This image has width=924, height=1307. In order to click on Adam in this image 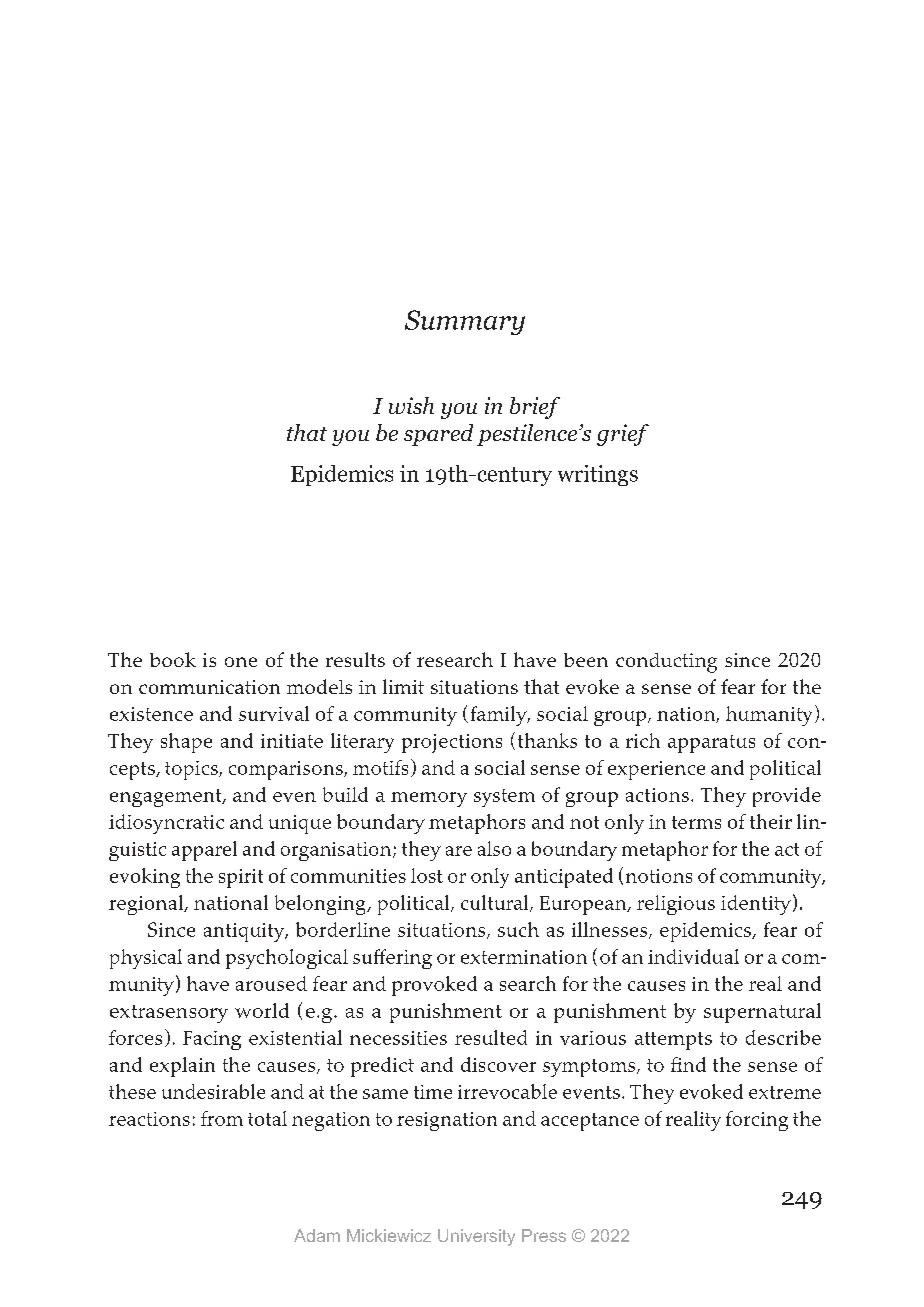, I will do `click(317, 1235)`.
